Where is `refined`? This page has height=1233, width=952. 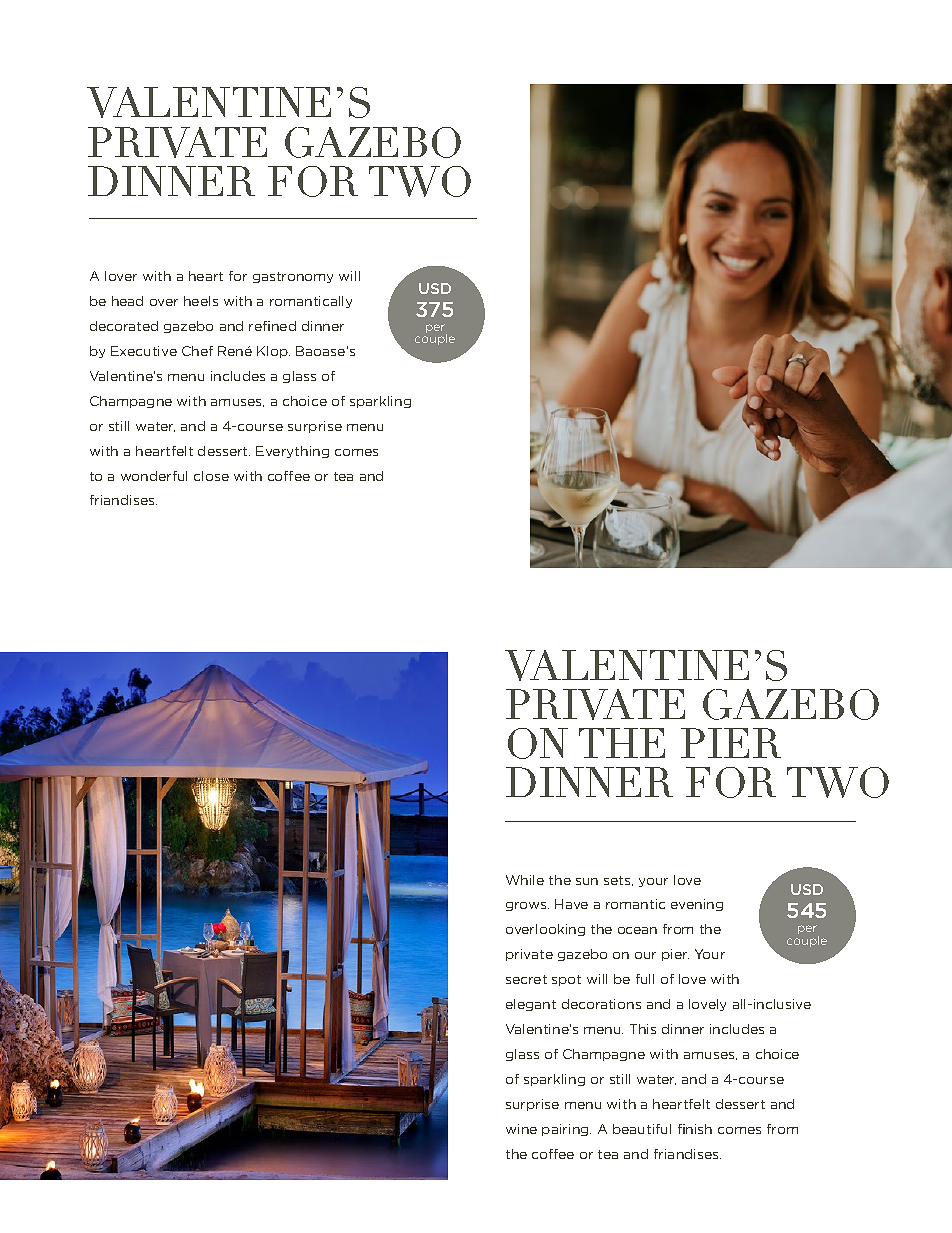
refined is located at coordinates (272, 326).
